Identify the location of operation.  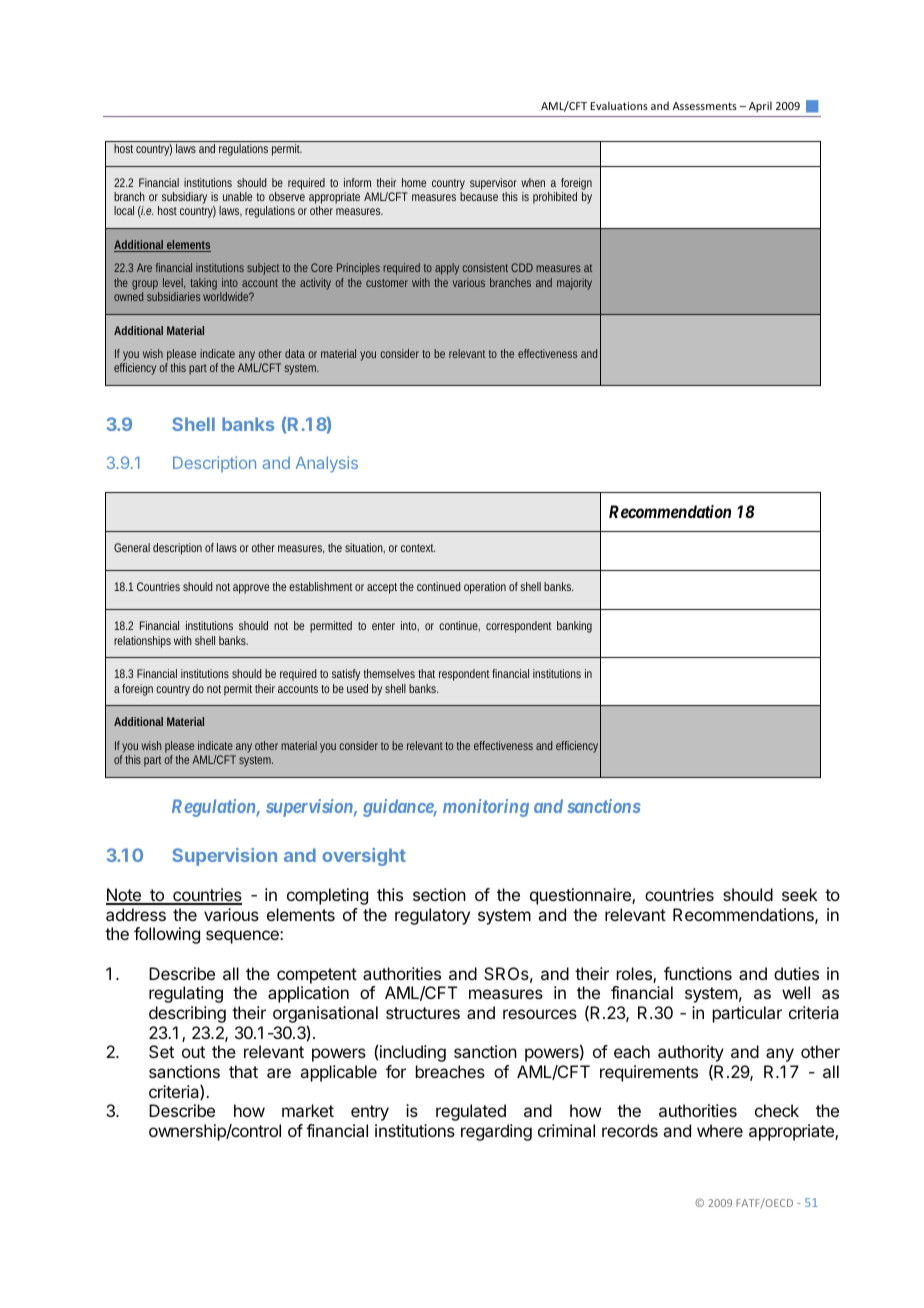
(485, 588).
